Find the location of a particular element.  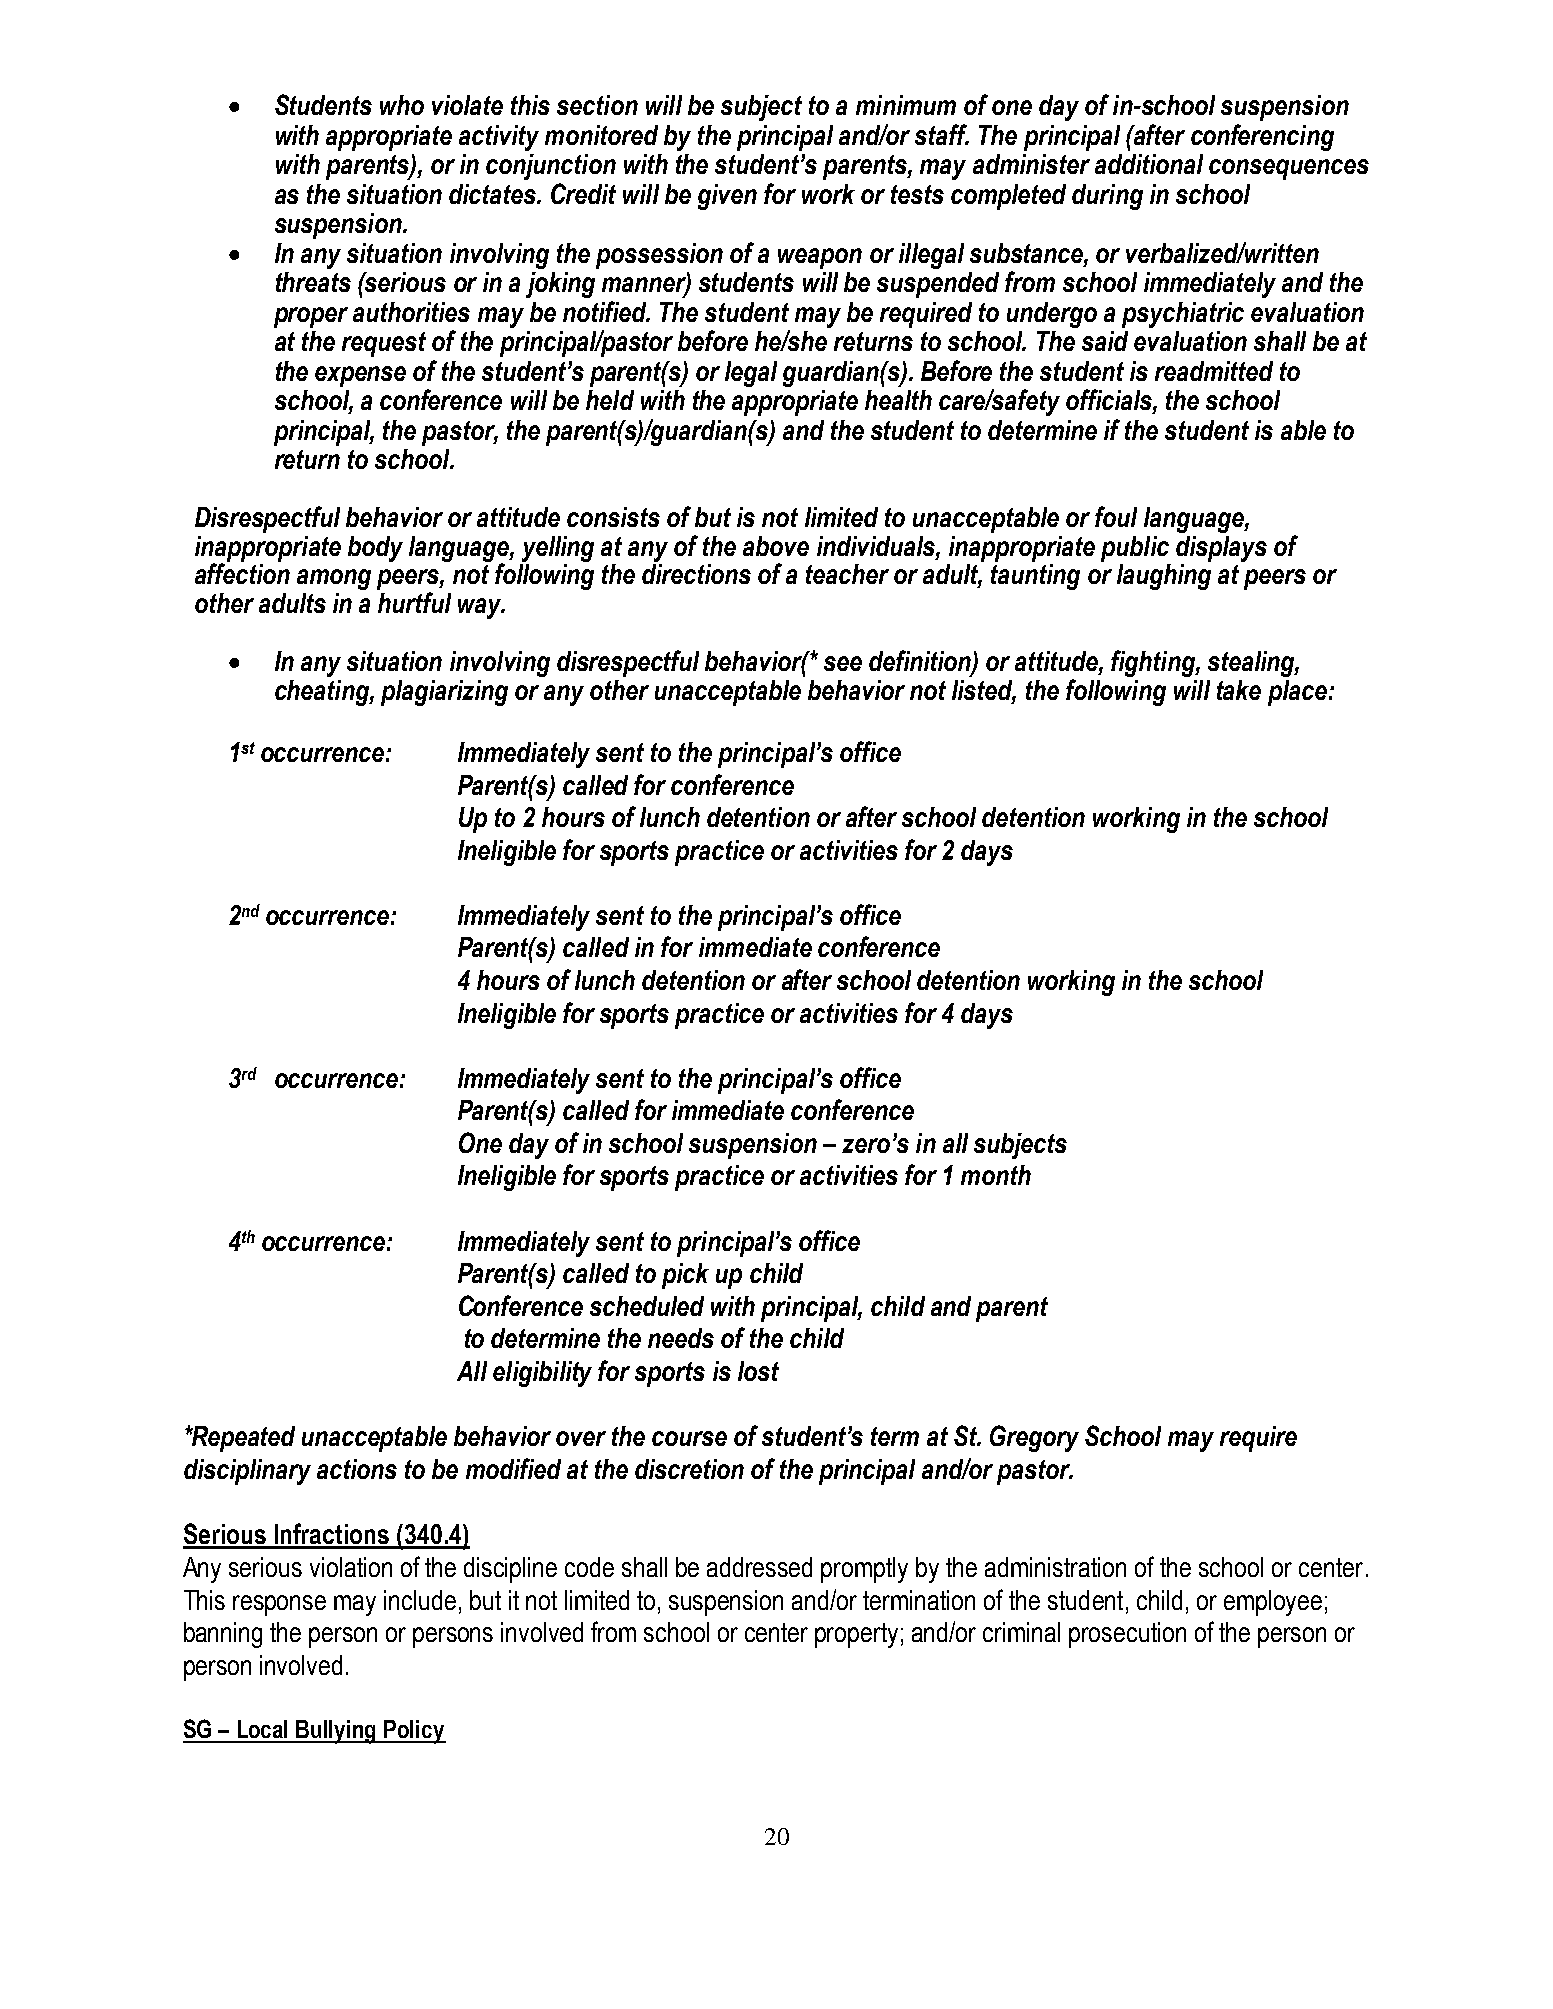

Bullying is located at coordinates (337, 1732).
